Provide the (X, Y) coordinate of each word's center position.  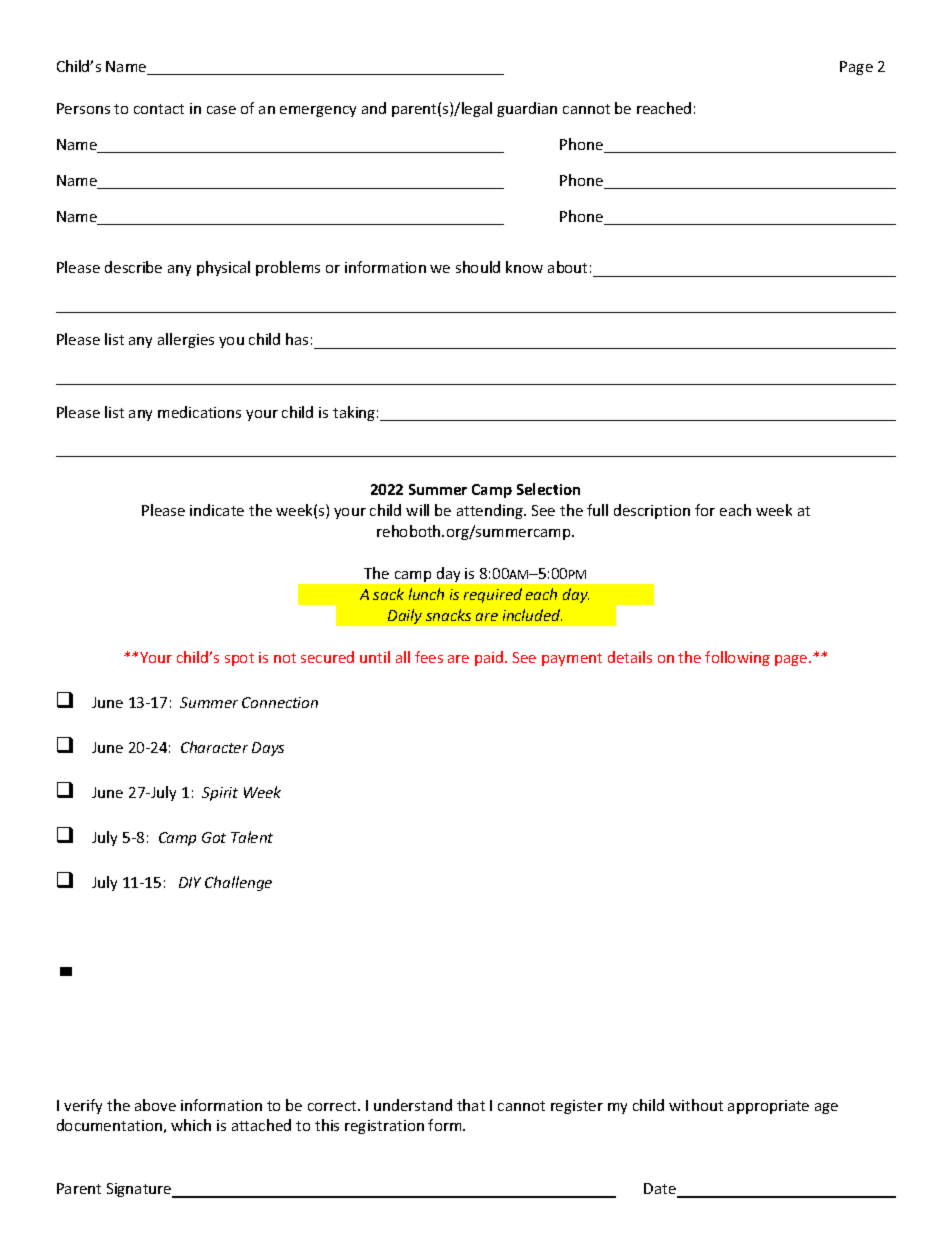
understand (413, 1105)
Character (214, 747)
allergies (186, 340)
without (696, 1105)
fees (429, 657)
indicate (217, 510)
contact (159, 109)
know (524, 267)
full (597, 510)
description (652, 511)
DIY (190, 882)
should (478, 267)
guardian (527, 109)
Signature (140, 1190)
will (417, 510)
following (737, 658)
